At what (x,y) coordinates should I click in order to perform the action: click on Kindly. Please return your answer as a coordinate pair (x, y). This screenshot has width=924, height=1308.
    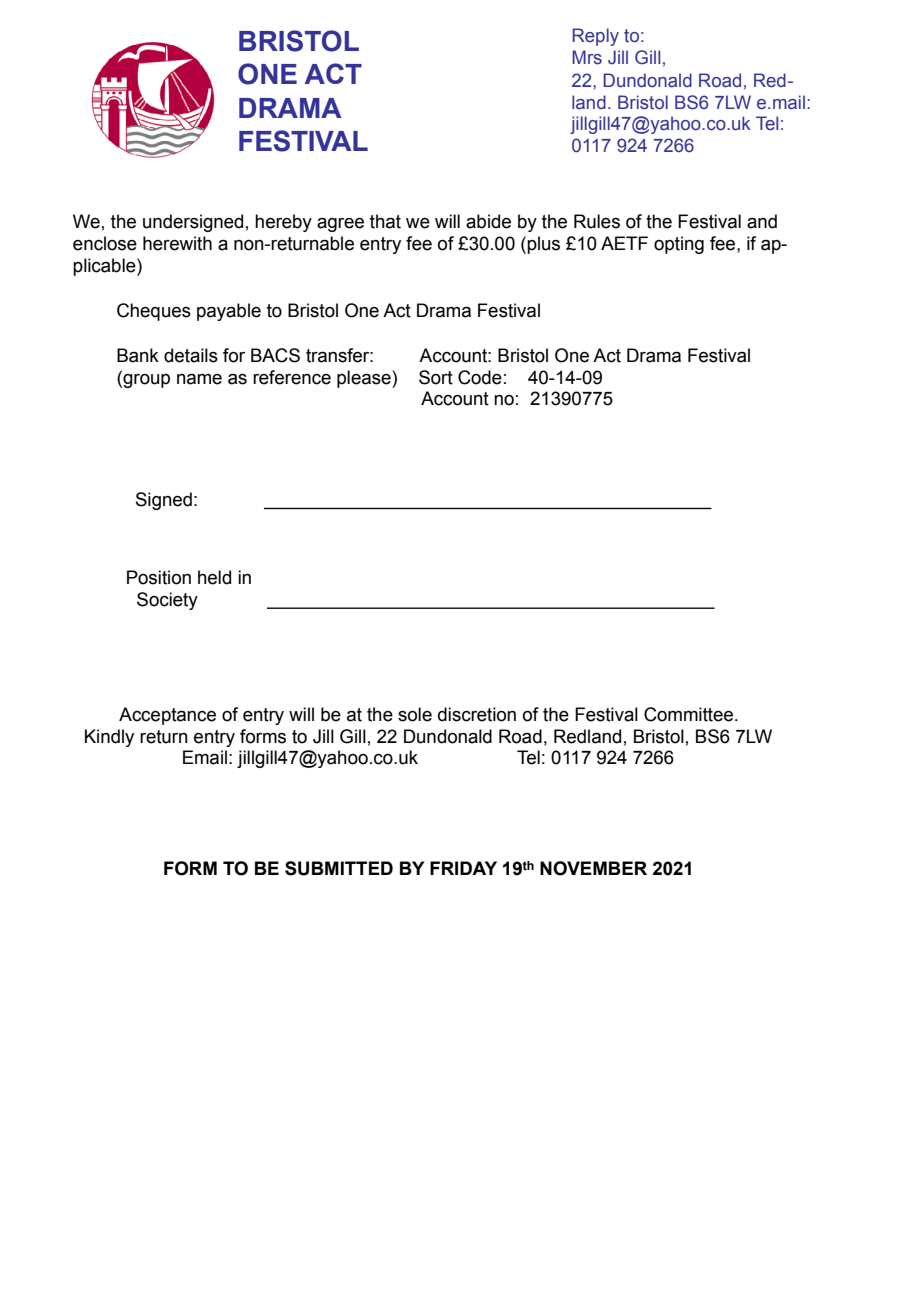
    Looking at the image, I should click on (109, 738).
